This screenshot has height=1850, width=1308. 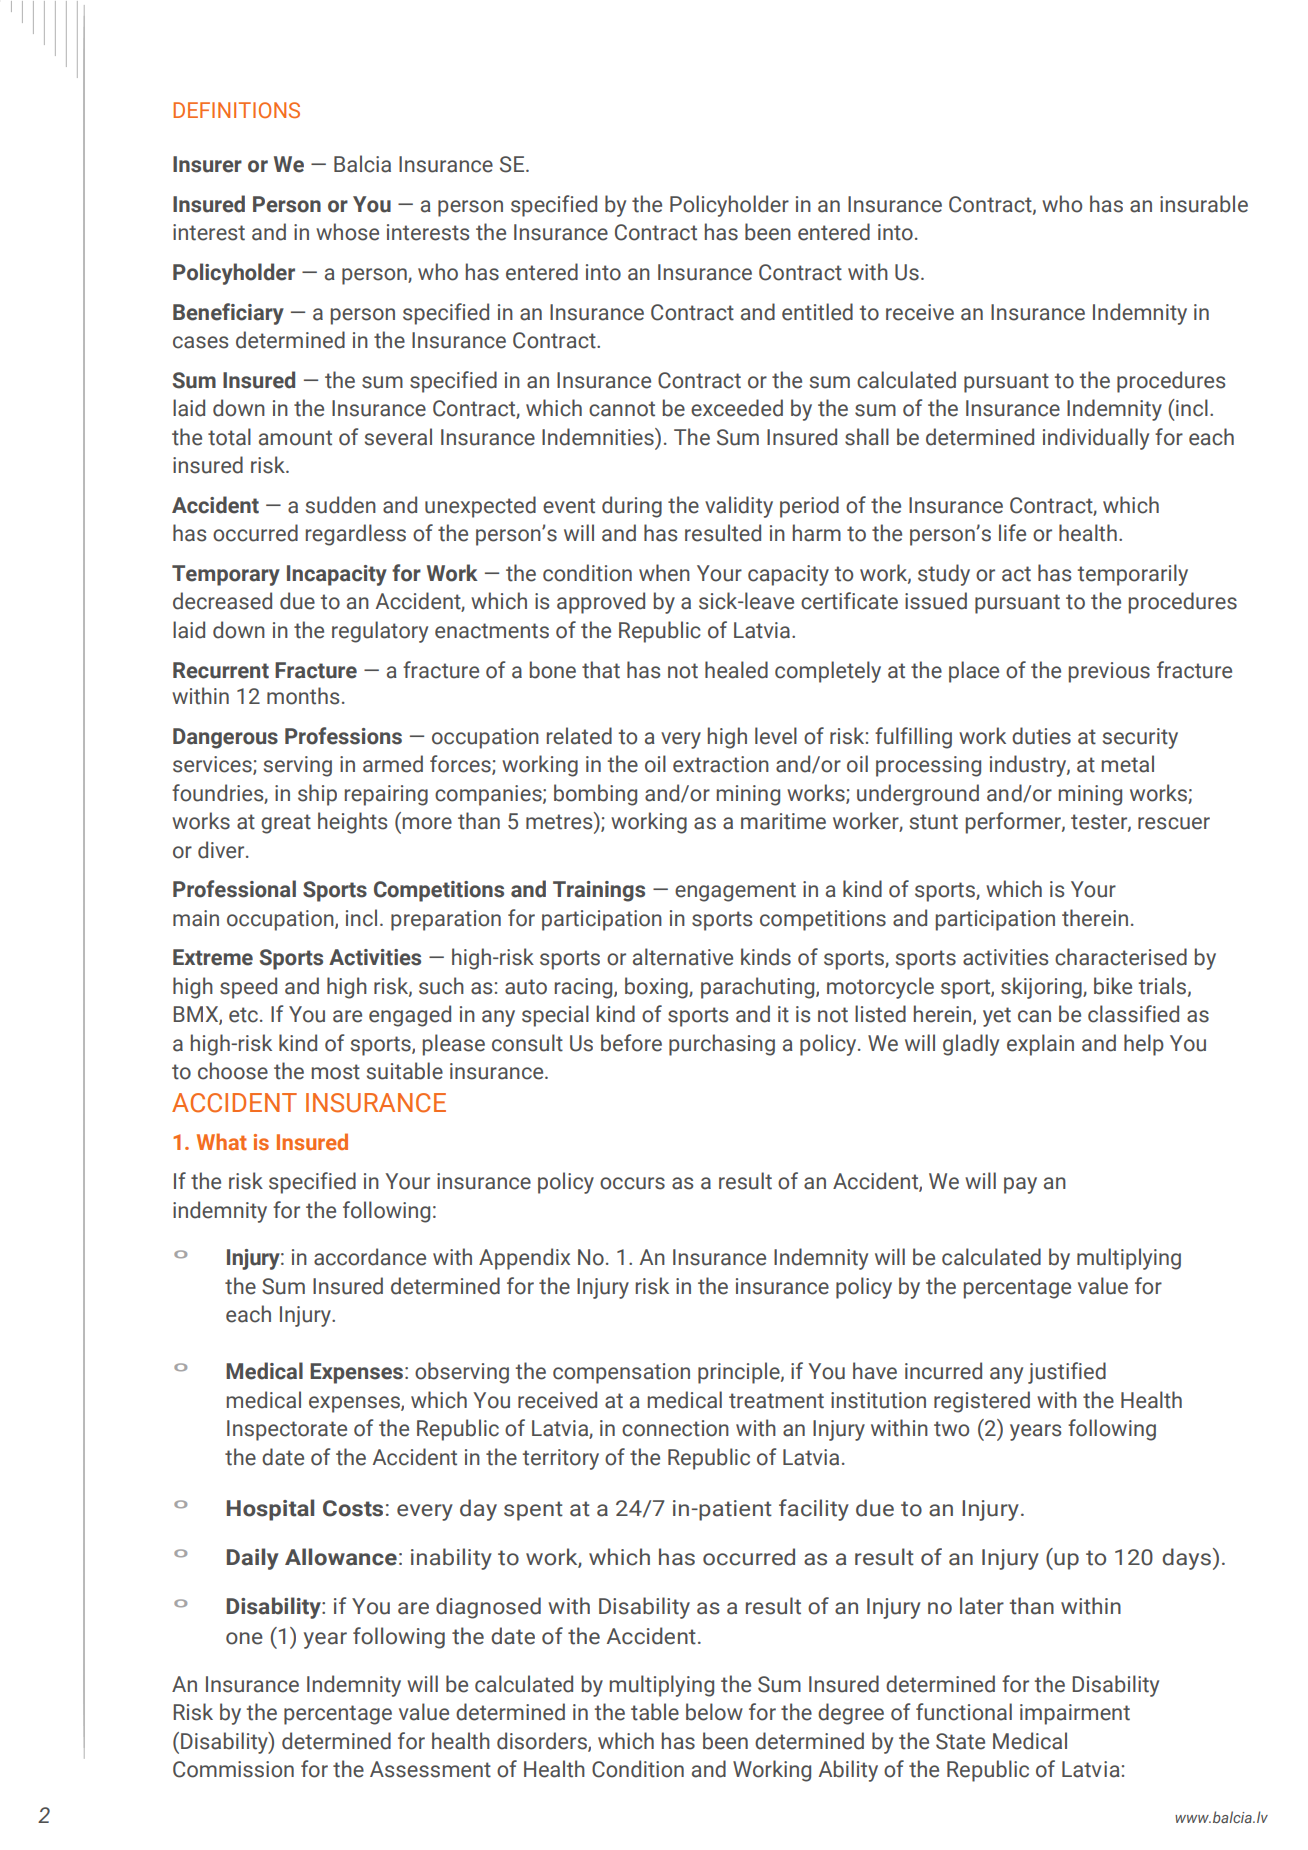 What do you see at coordinates (248, 988) in the screenshot?
I see `speed` at bounding box center [248, 988].
